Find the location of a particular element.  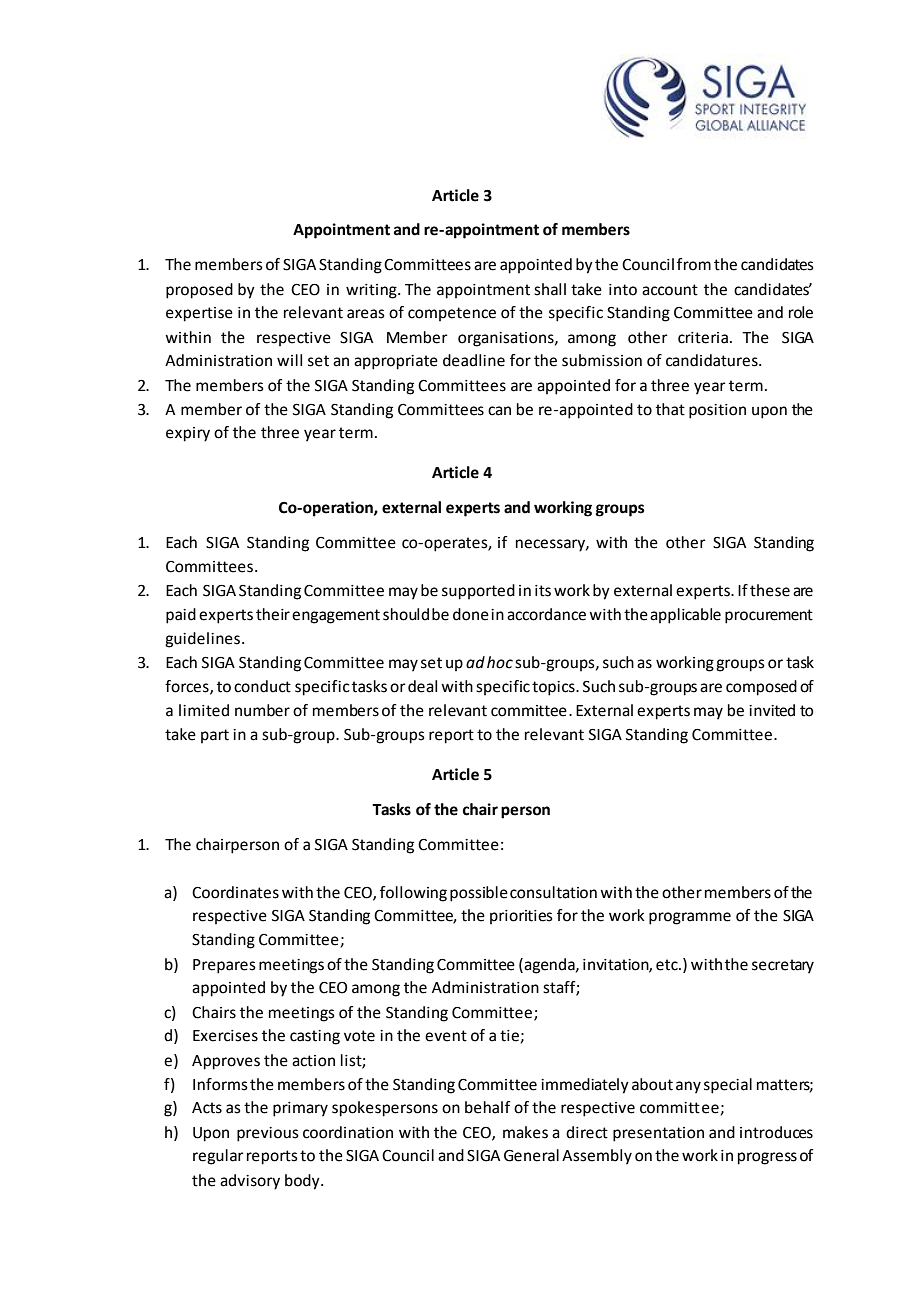

expertise is located at coordinates (199, 314).
